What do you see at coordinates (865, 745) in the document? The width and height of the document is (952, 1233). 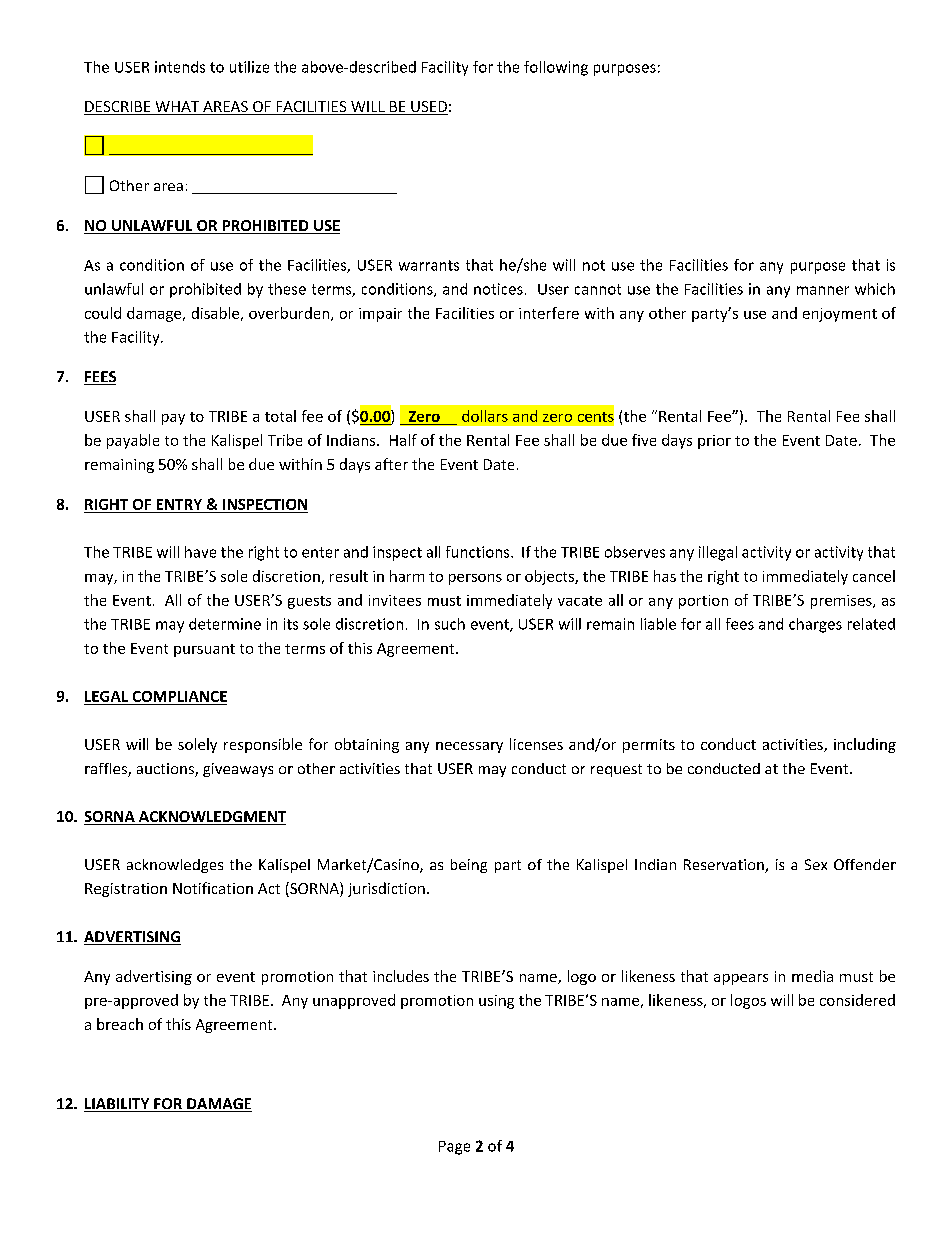 I see `including` at bounding box center [865, 745].
